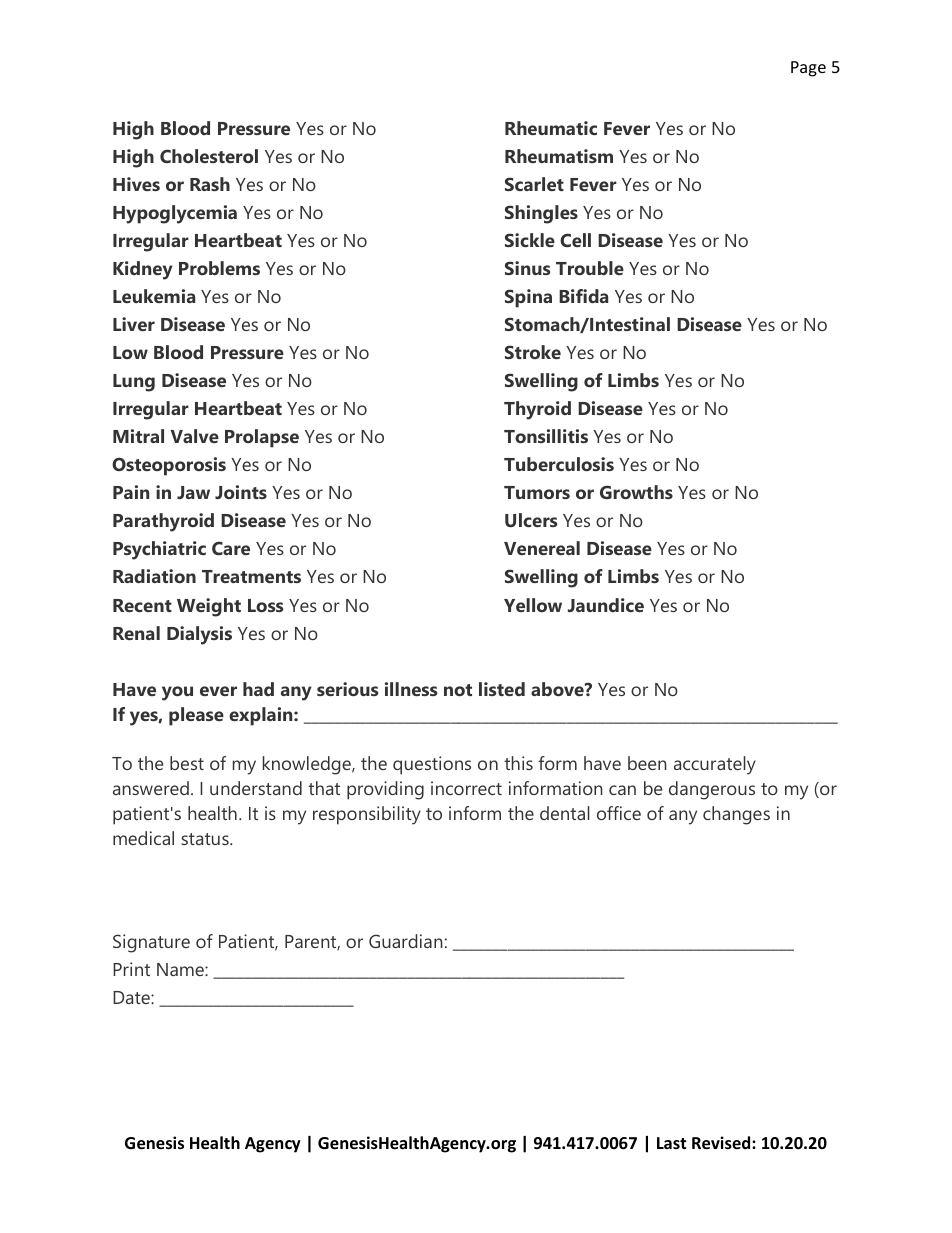  I want to click on Yellow, so click(533, 605).
